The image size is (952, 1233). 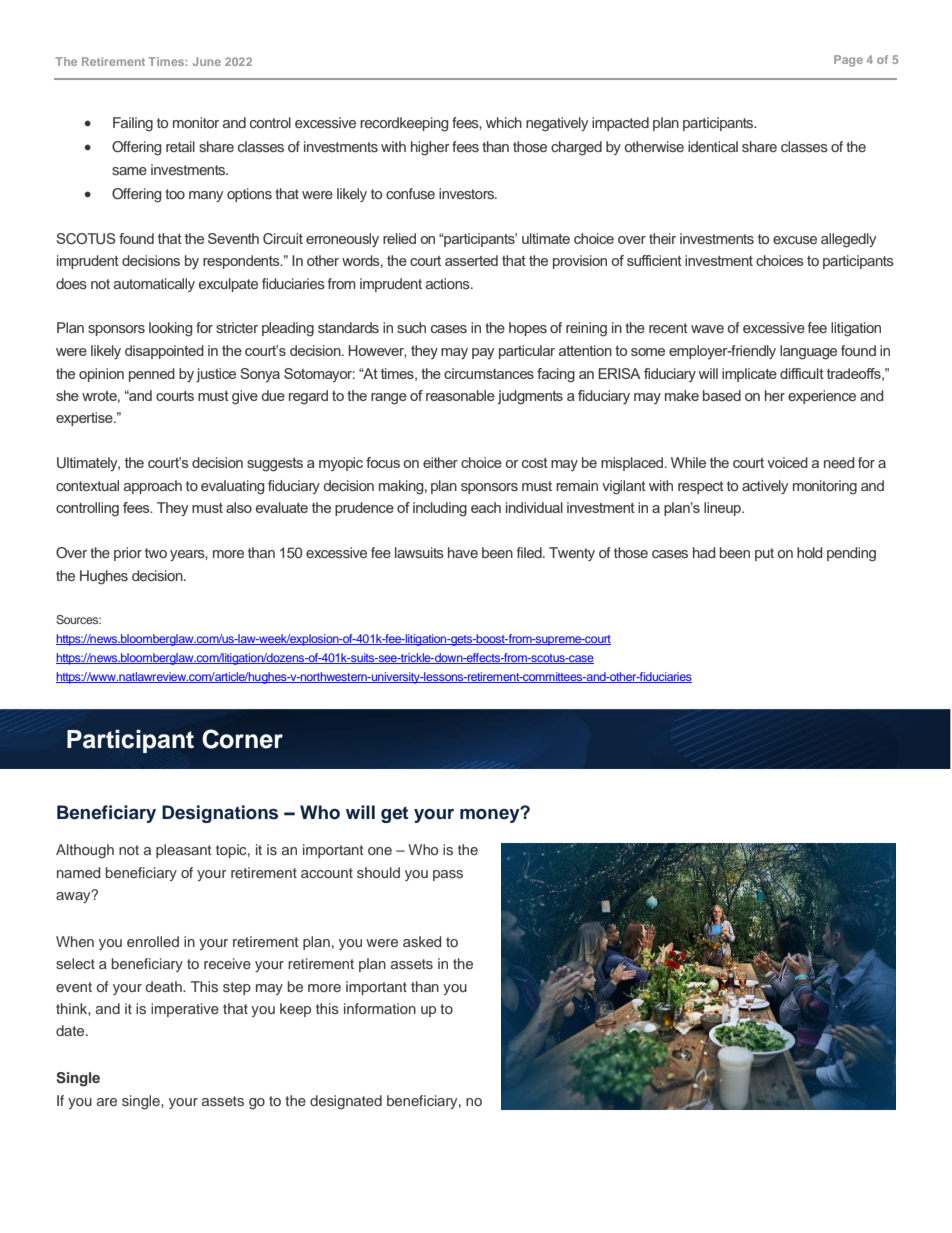 What do you see at coordinates (448, 875) in the screenshot?
I see `pass` at bounding box center [448, 875].
